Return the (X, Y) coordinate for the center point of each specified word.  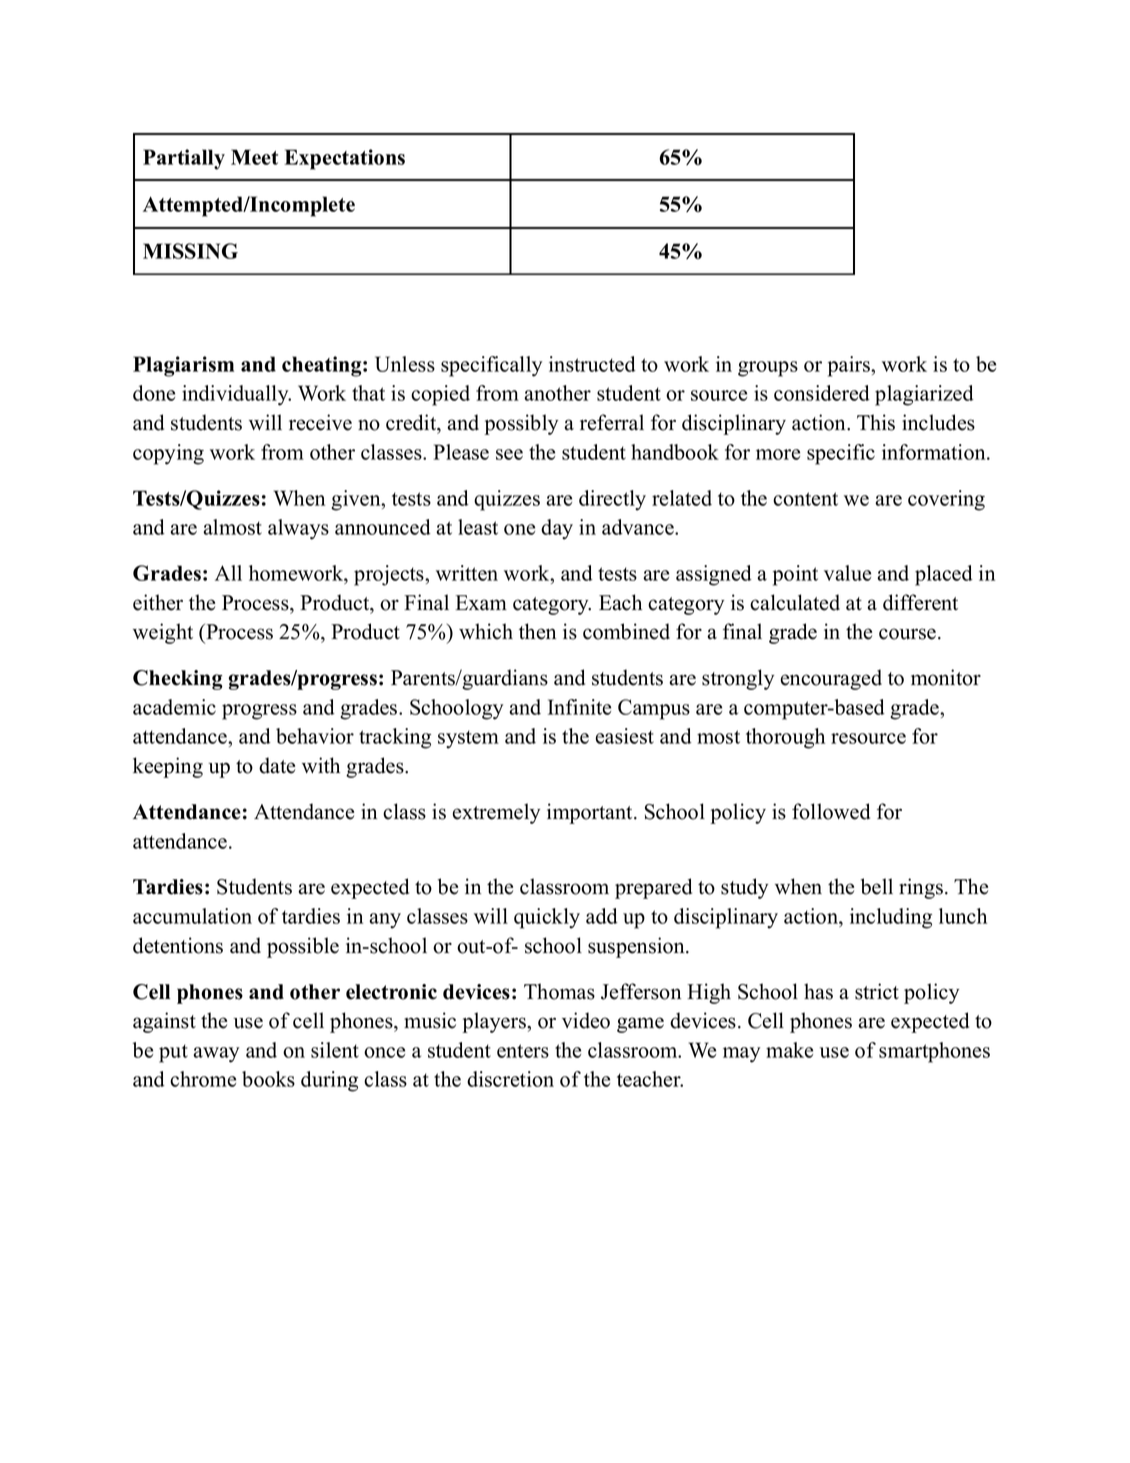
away (216, 1055)
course (907, 634)
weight (163, 633)
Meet (254, 157)
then (537, 631)
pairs (850, 366)
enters (523, 1051)
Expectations (344, 159)
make (789, 1050)
